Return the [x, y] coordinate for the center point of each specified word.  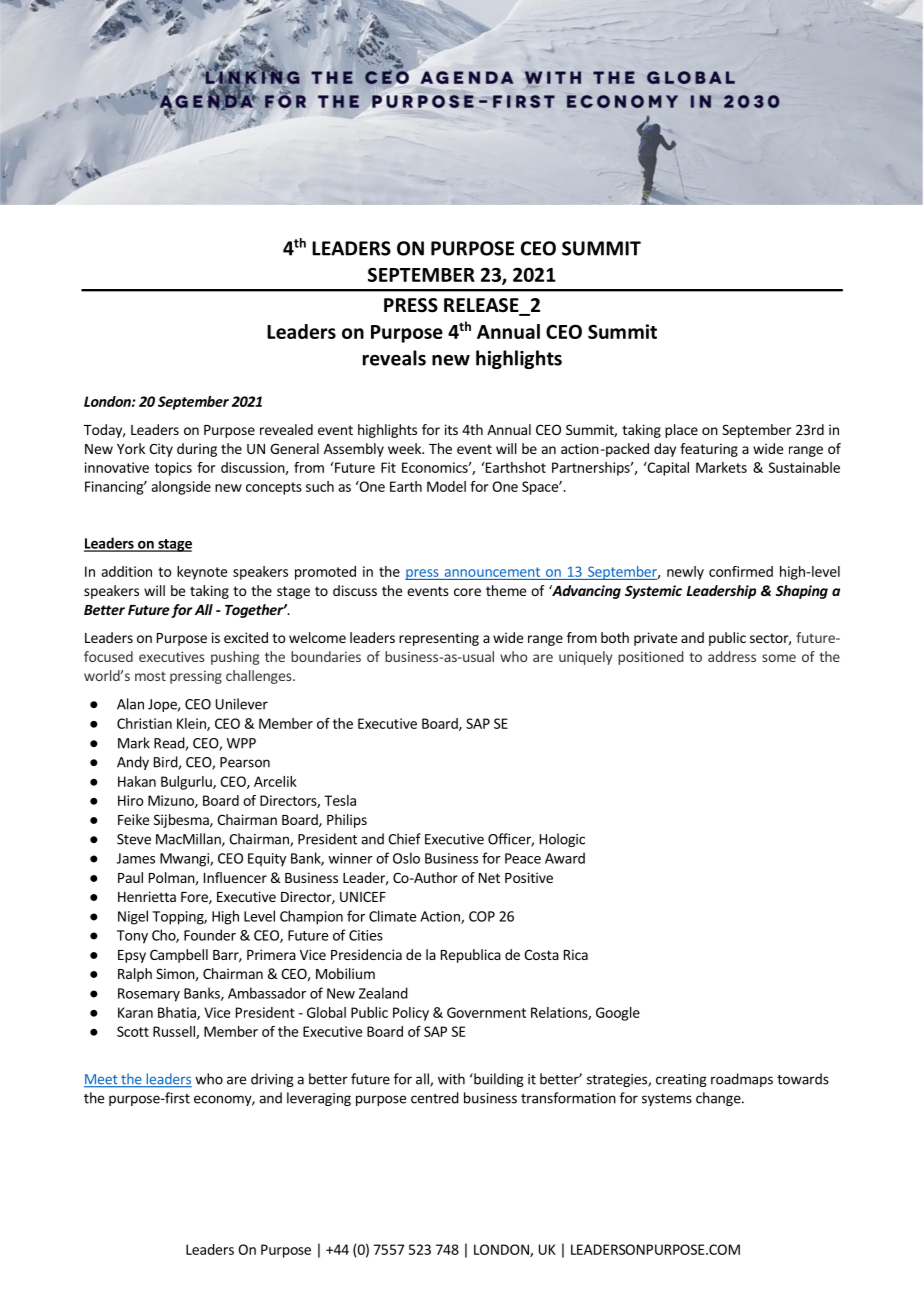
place [681, 431]
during [197, 450]
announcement [492, 572]
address [732, 656]
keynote [202, 573]
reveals [394, 358]
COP [482, 916]
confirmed [741, 571]
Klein [192, 724]
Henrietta [147, 896]
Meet [102, 1080]
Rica [576, 954]
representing [439, 639]
